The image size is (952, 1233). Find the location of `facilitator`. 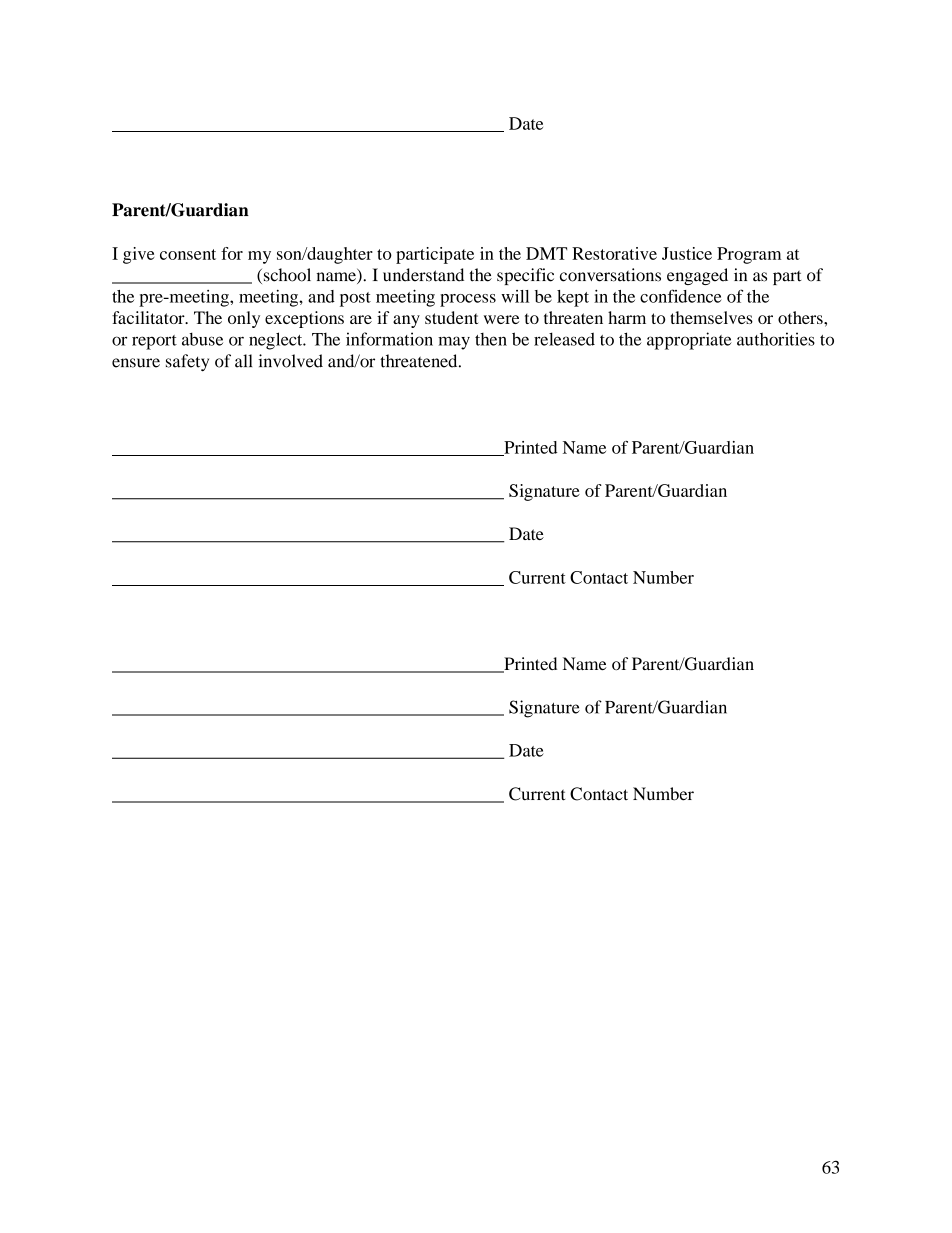

facilitator is located at coordinates (149, 317).
